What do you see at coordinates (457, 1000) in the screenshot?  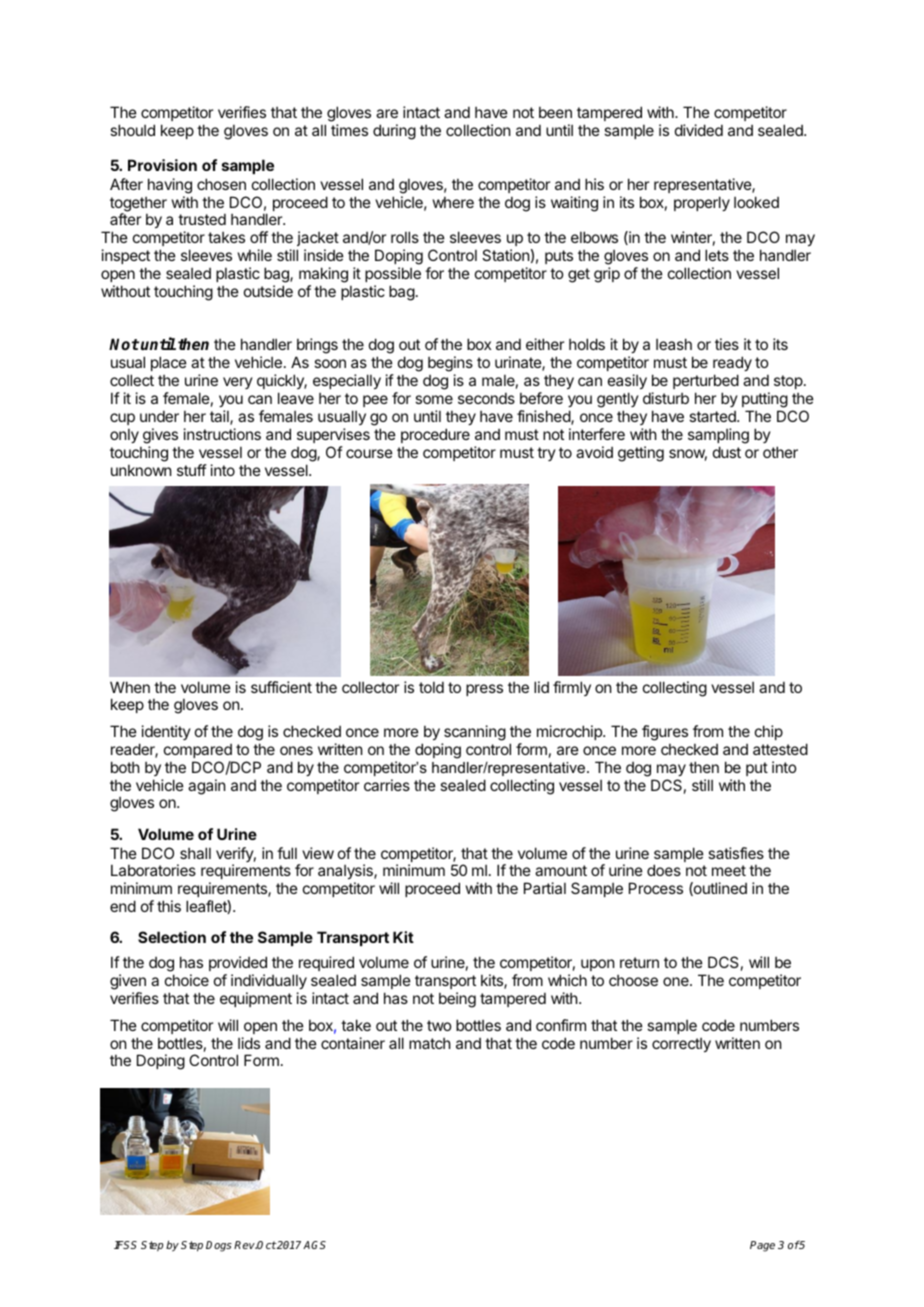 I see `being` at bounding box center [457, 1000].
